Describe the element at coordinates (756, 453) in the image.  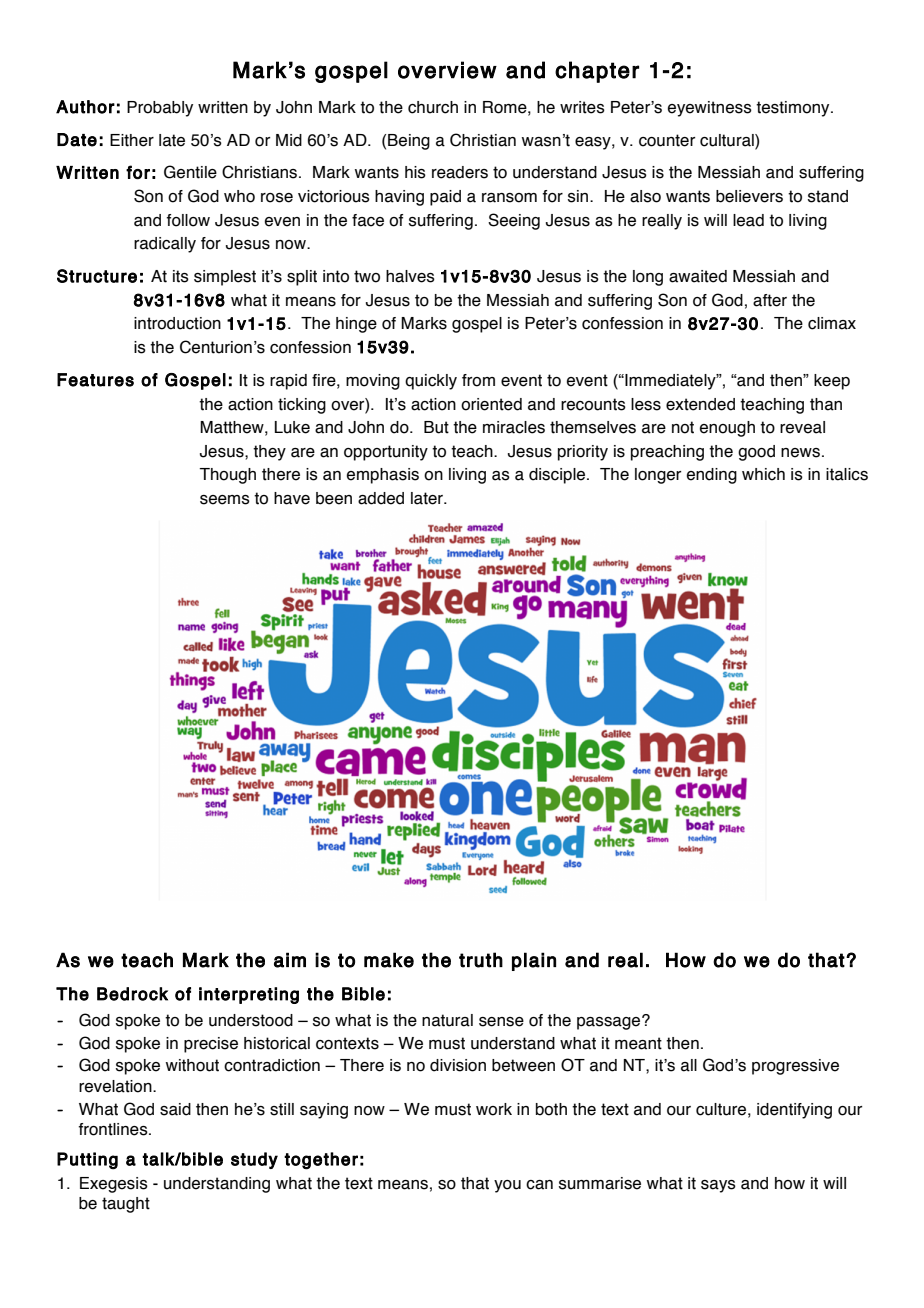
I see `good` at that location.
